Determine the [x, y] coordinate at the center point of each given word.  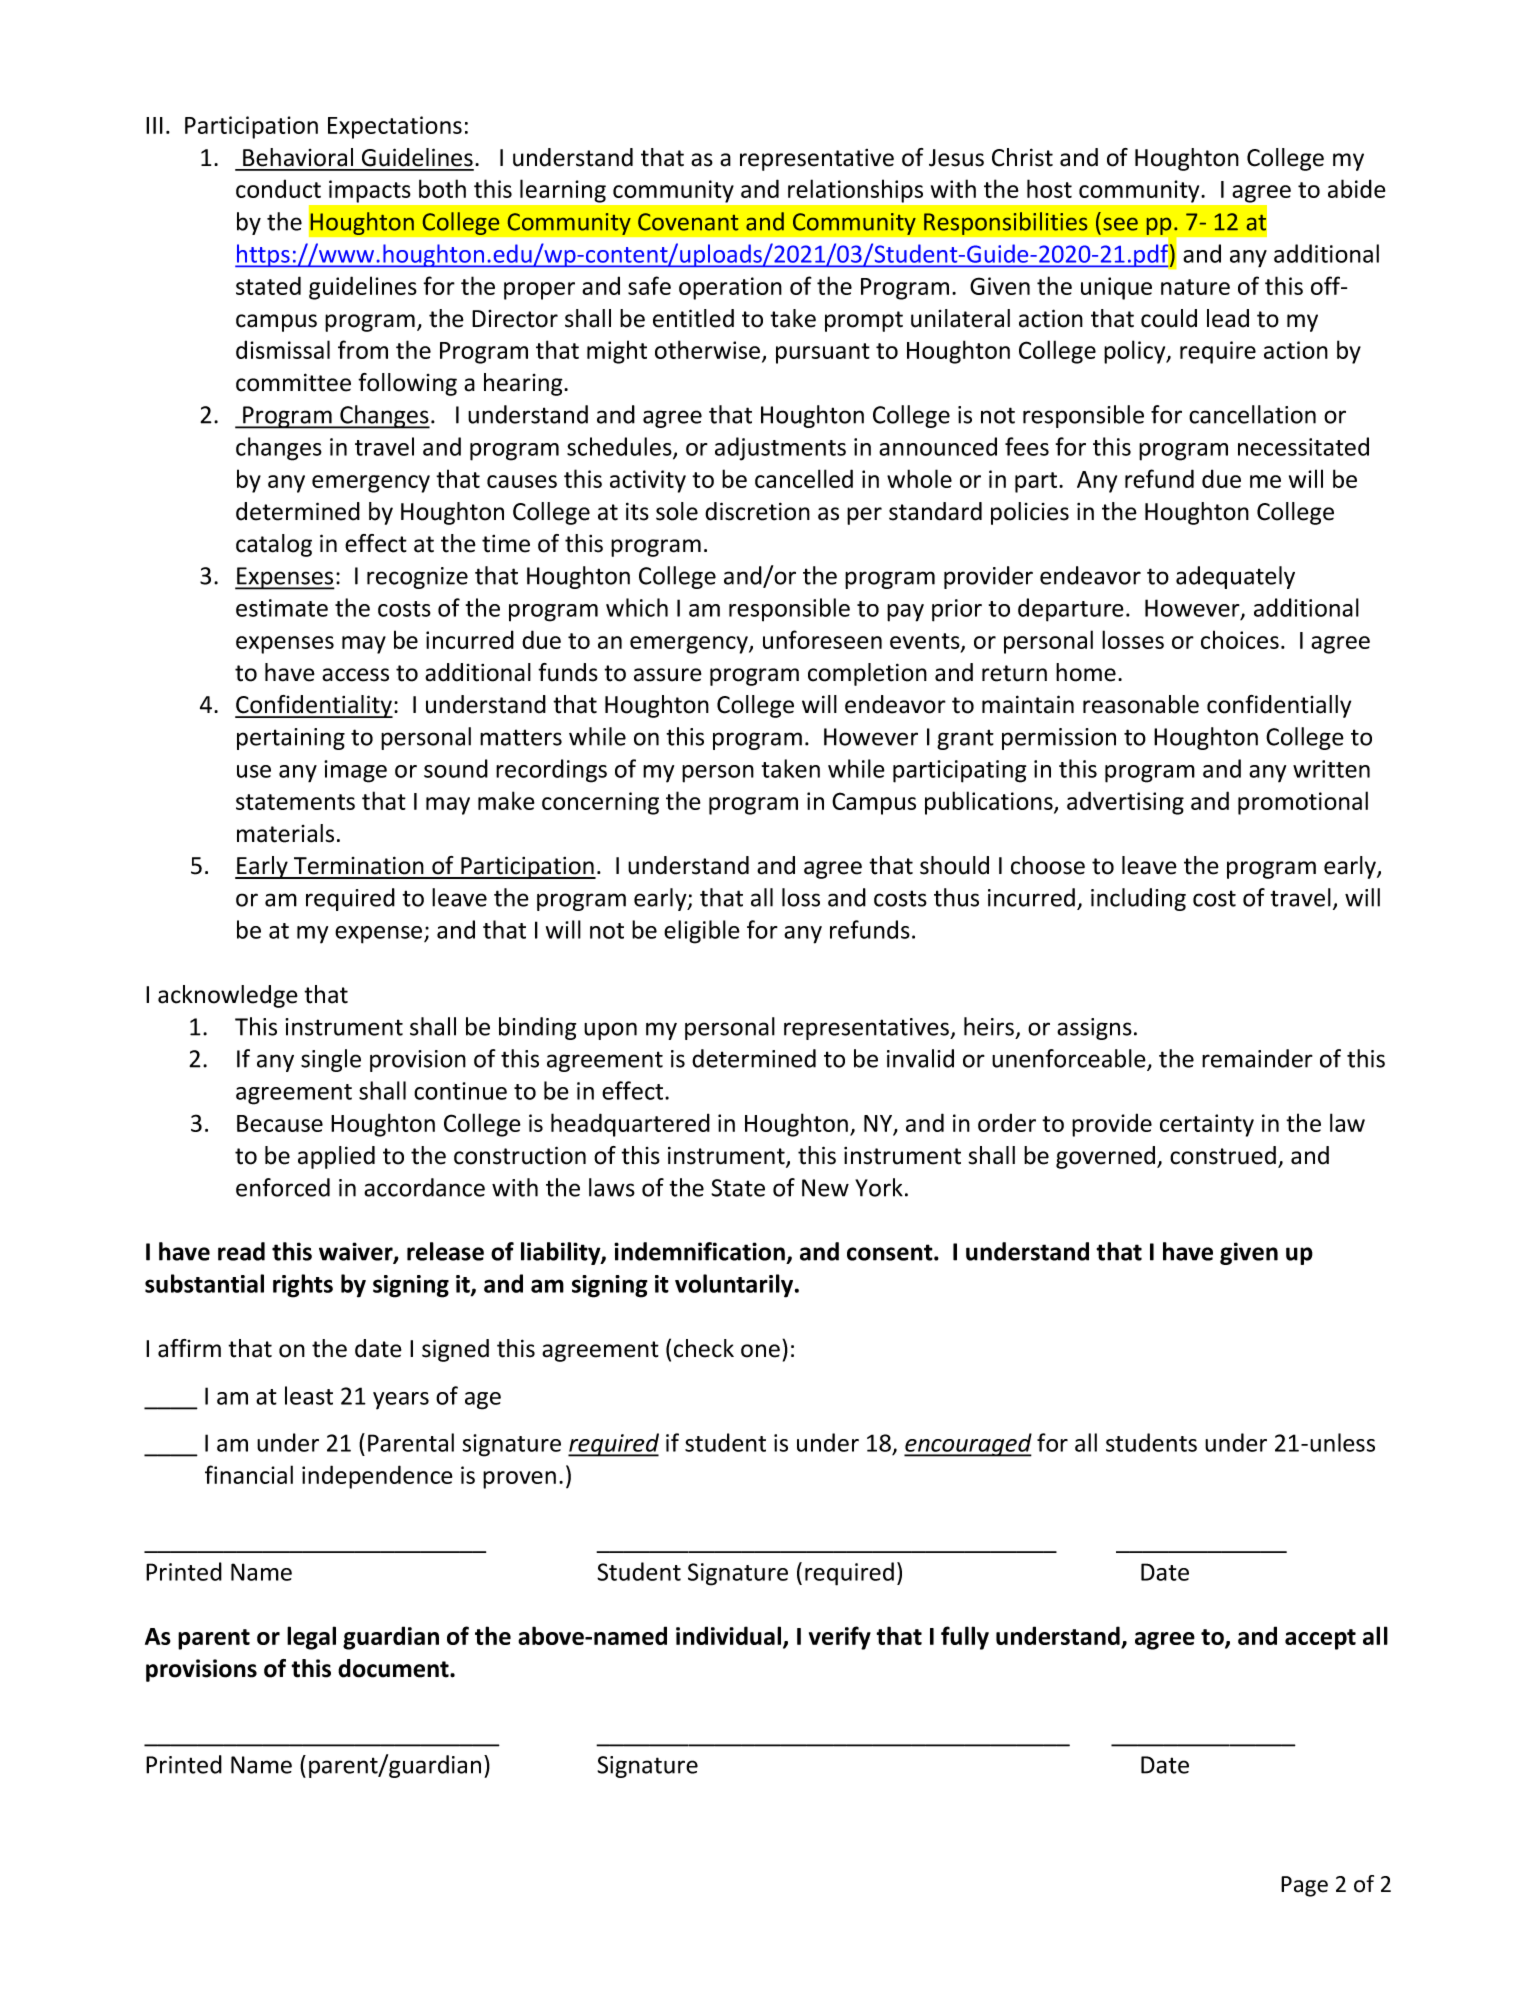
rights [303, 1286]
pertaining [291, 739]
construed [1223, 1155]
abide [1357, 188]
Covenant [688, 222]
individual [728, 1635]
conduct [278, 188]
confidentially [1279, 706]
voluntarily [735, 1286]
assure [668, 675]
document [394, 1668]
